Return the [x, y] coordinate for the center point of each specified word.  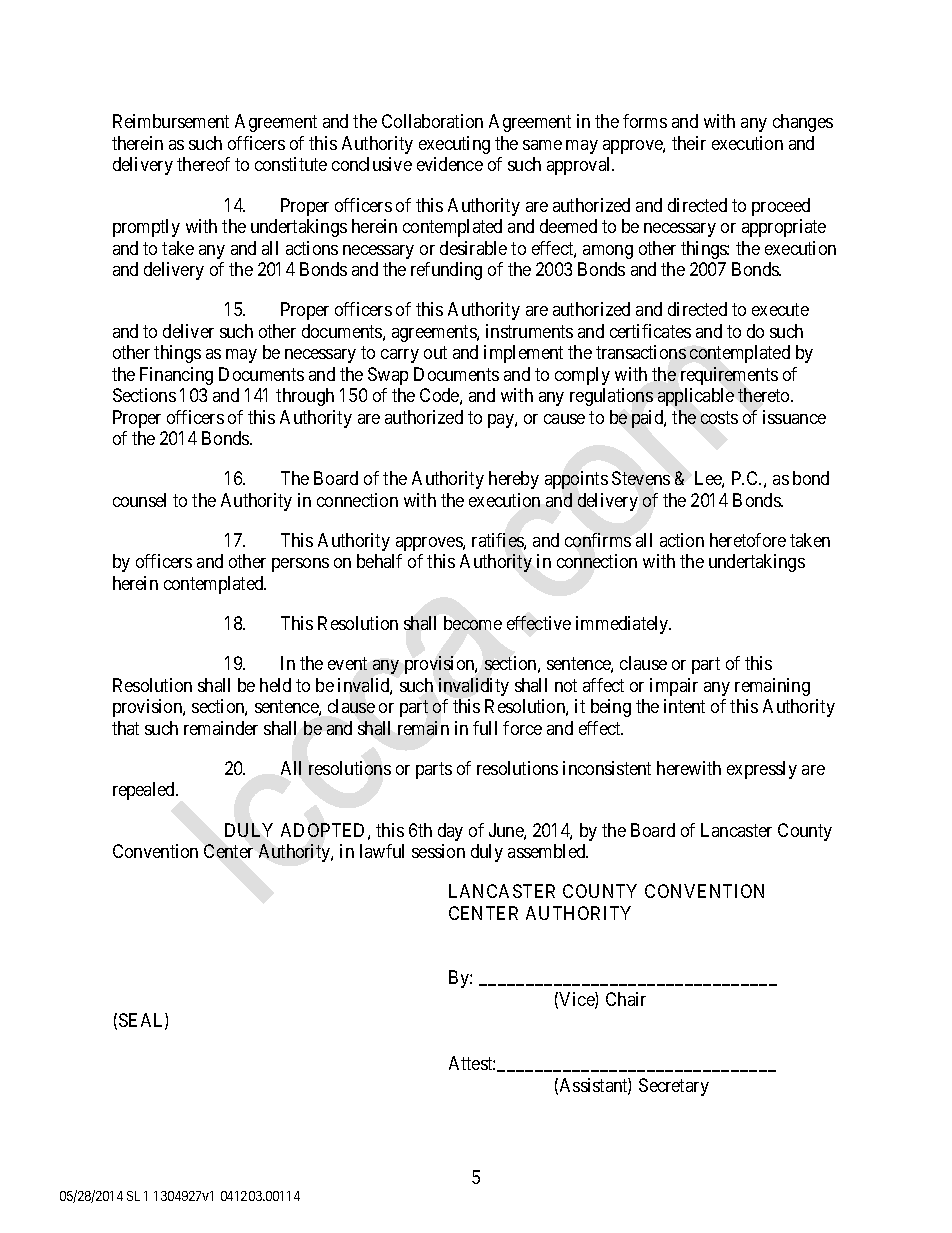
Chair [626, 999]
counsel [139, 500]
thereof [203, 164]
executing [454, 145]
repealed [145, 791]
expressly [762, 770]
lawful [382, 851]
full [485, 728]
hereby [514, 480]
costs [719, 417]
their [689, 143]
